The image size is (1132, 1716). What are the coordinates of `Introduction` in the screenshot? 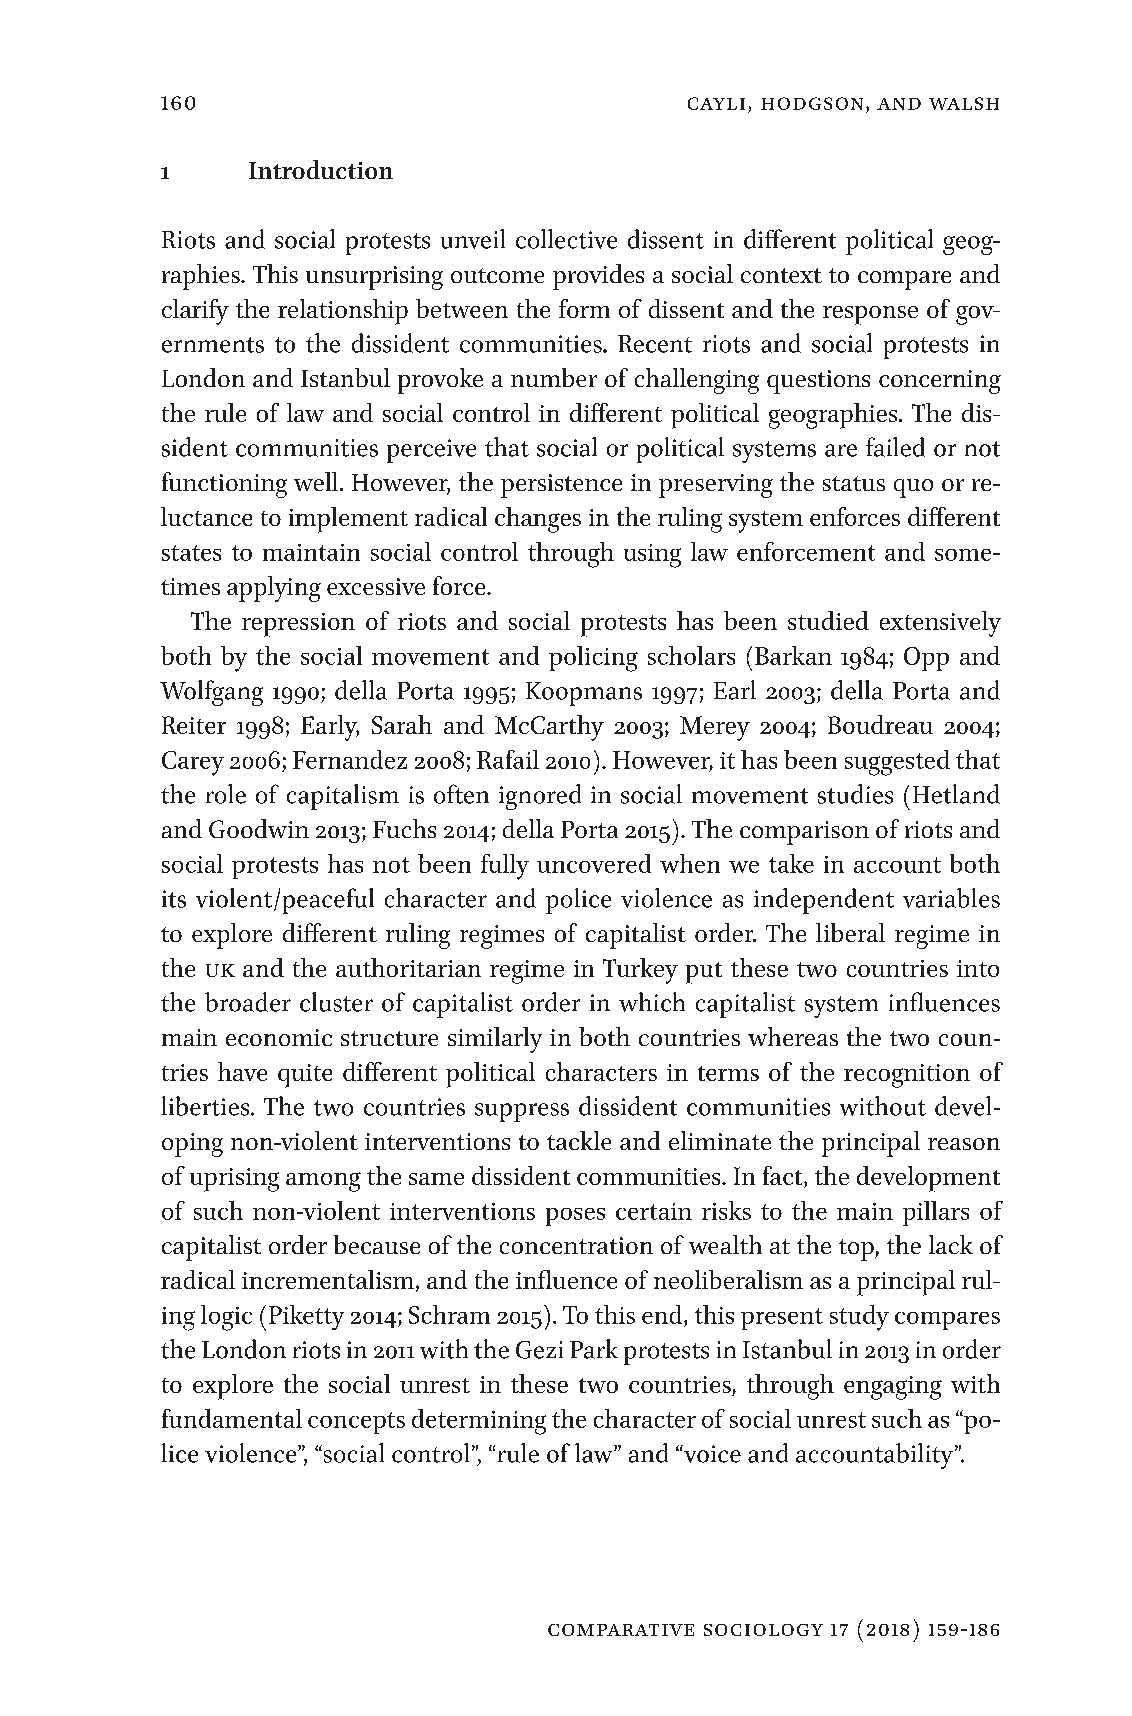 It's located at (321, 169).
